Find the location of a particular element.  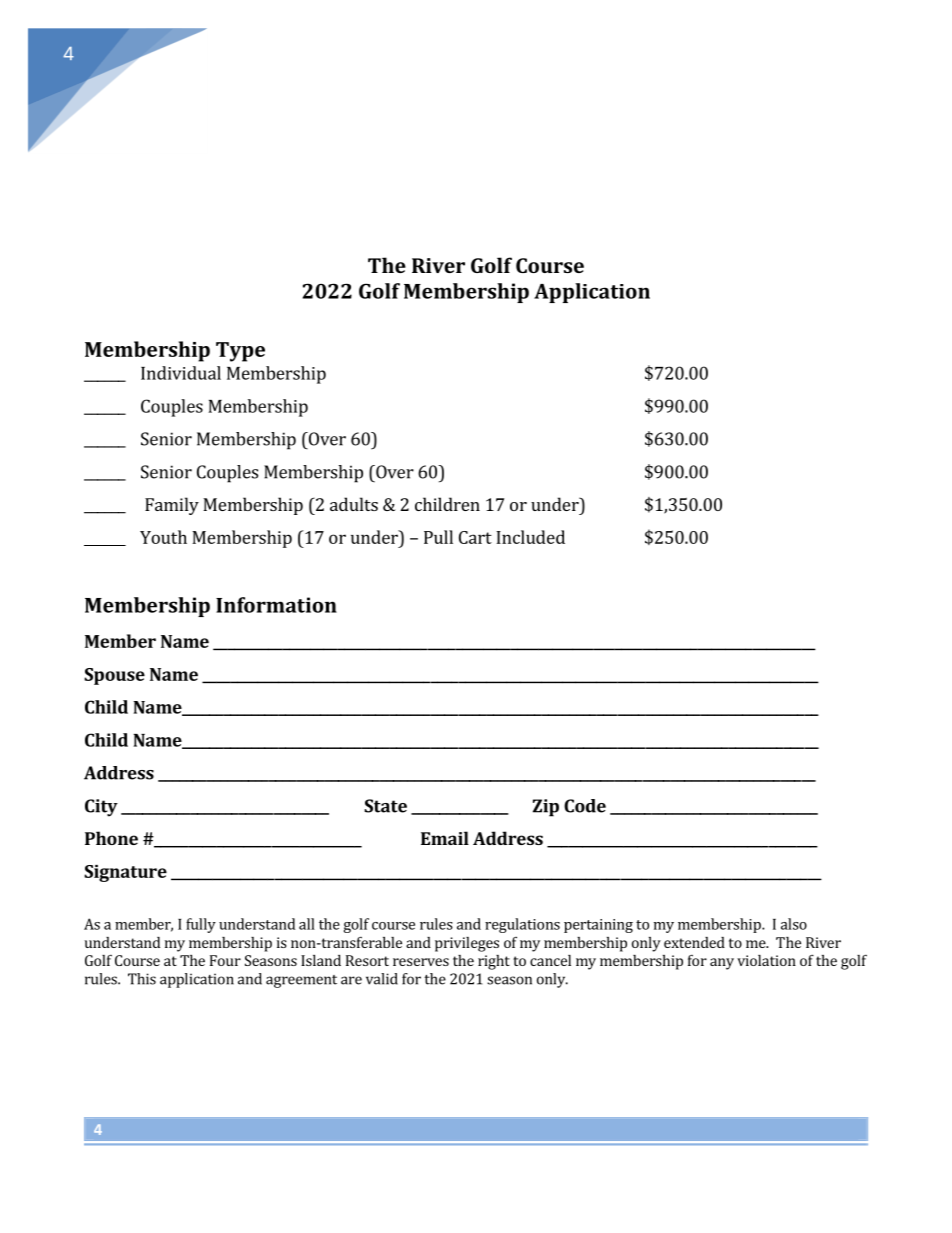

State is located at coordinates (385, 806).
